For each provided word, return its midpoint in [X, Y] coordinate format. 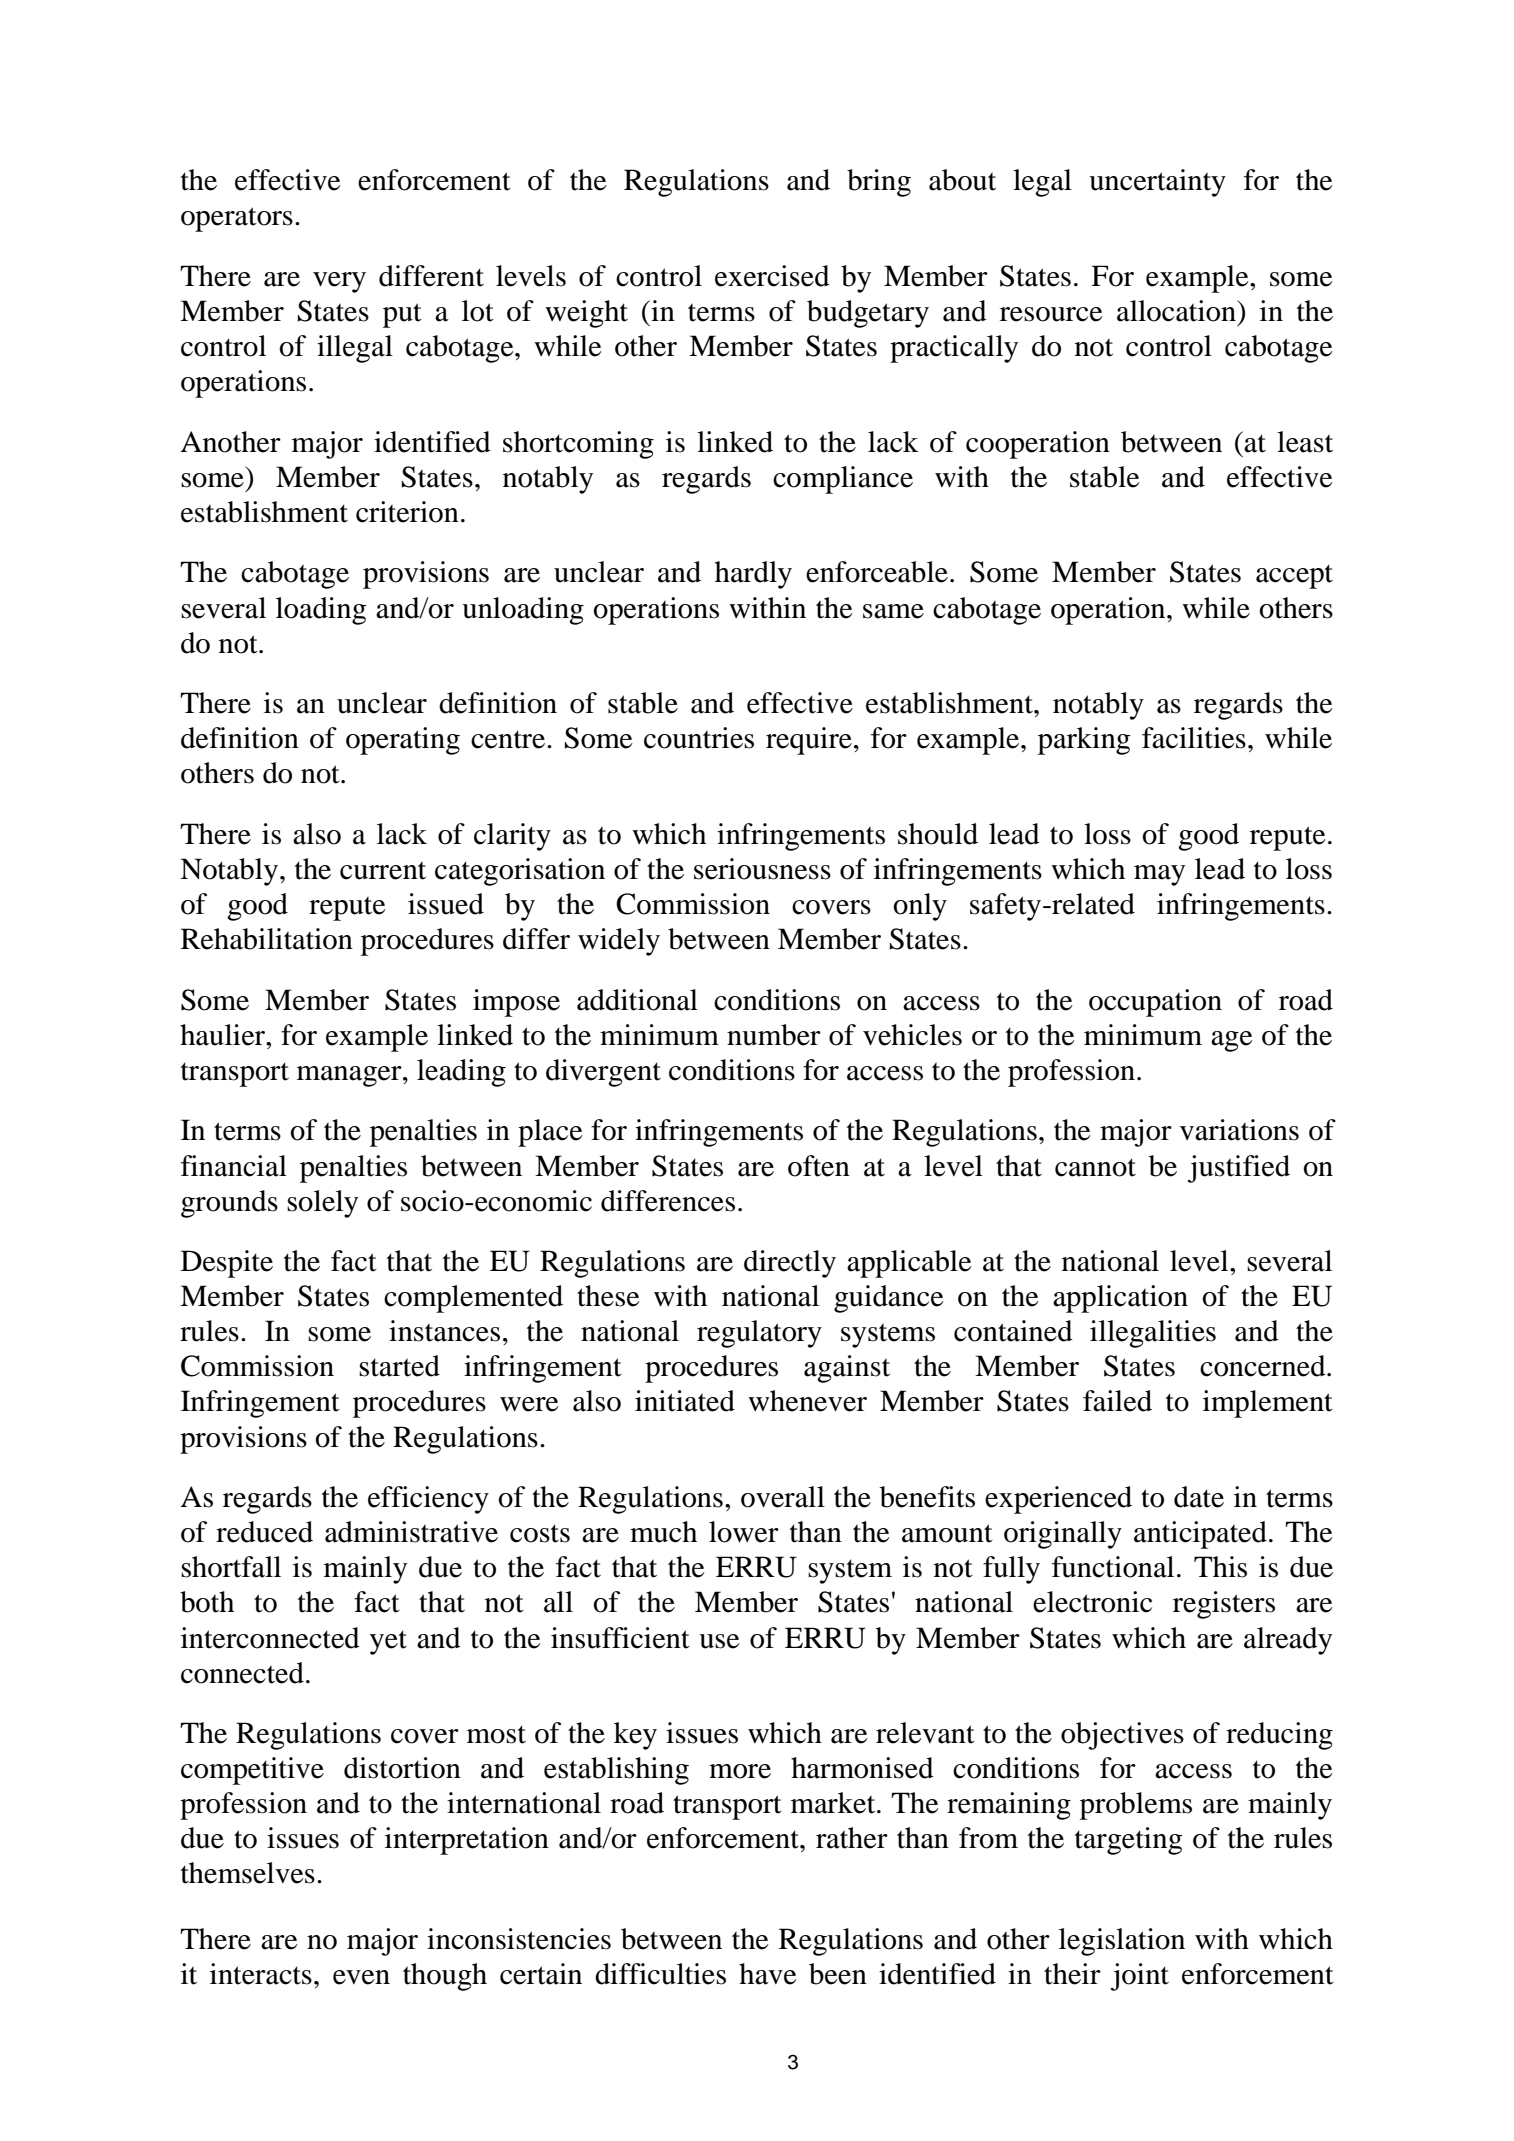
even [361, 1977]
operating [403, 741]
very [339, 282]
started [399, 1366]
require [809, 741]
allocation [1177, 311]
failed [1117, 1401]
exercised [772, 276]
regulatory [759, 1334]
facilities [1194, 738]
